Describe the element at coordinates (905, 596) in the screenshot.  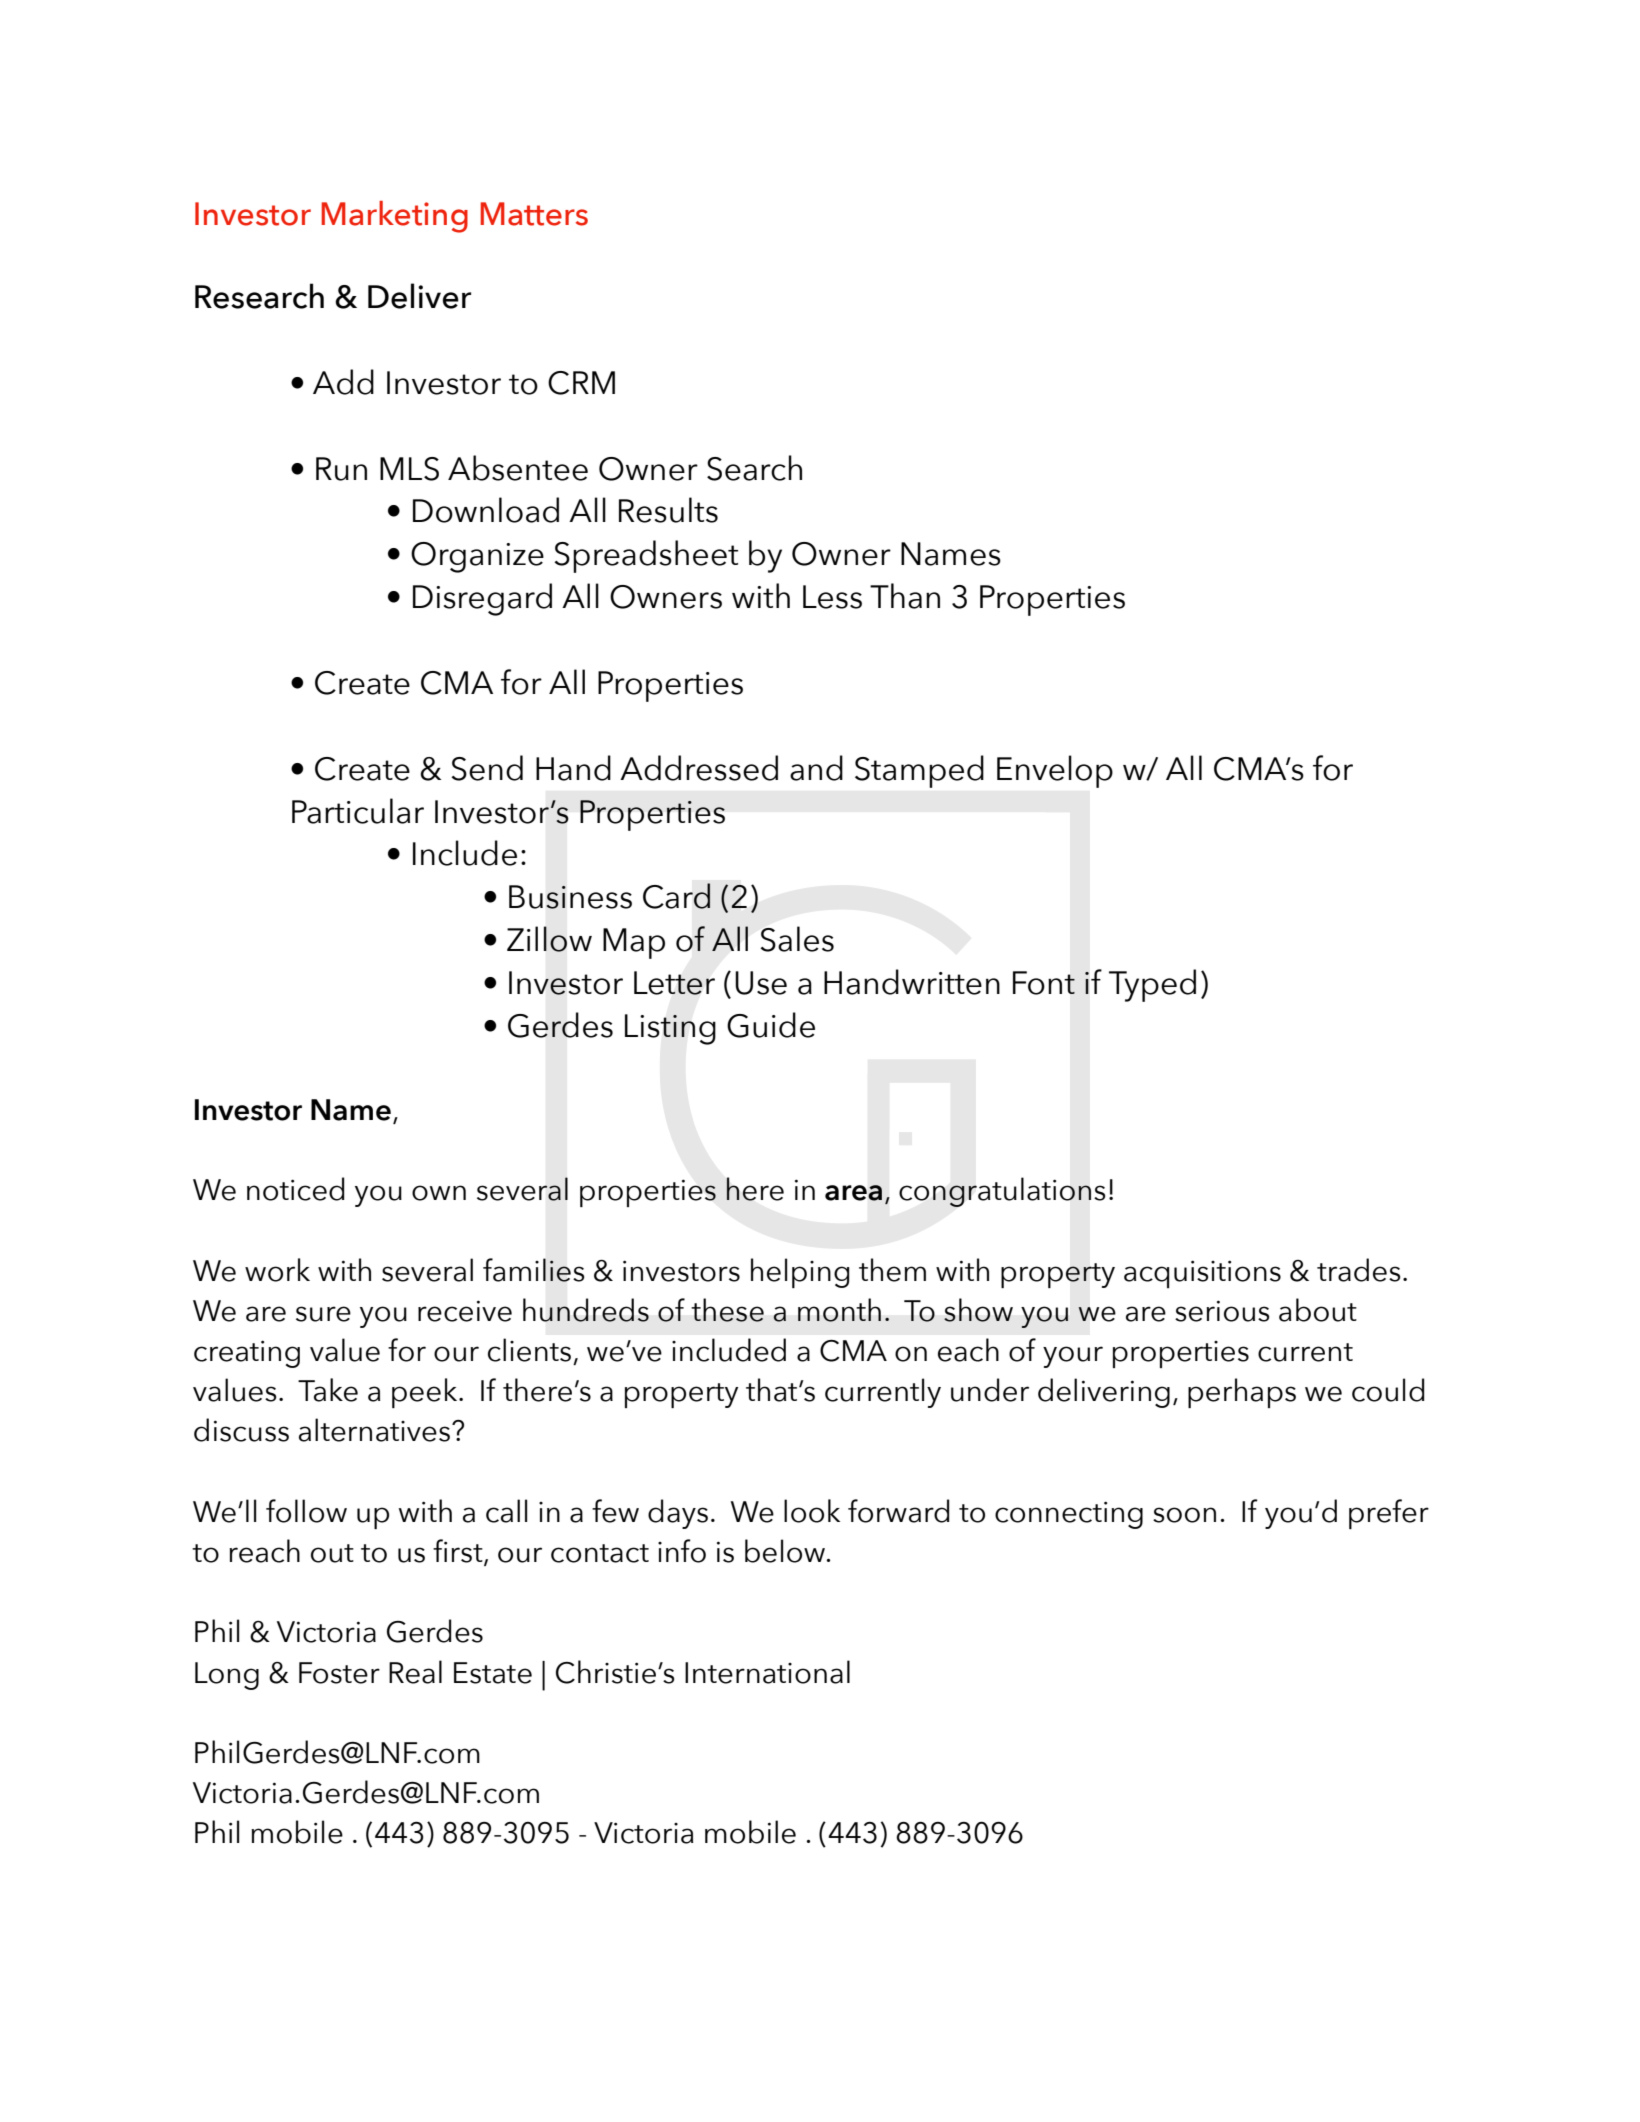
I see `Than` at that location.
